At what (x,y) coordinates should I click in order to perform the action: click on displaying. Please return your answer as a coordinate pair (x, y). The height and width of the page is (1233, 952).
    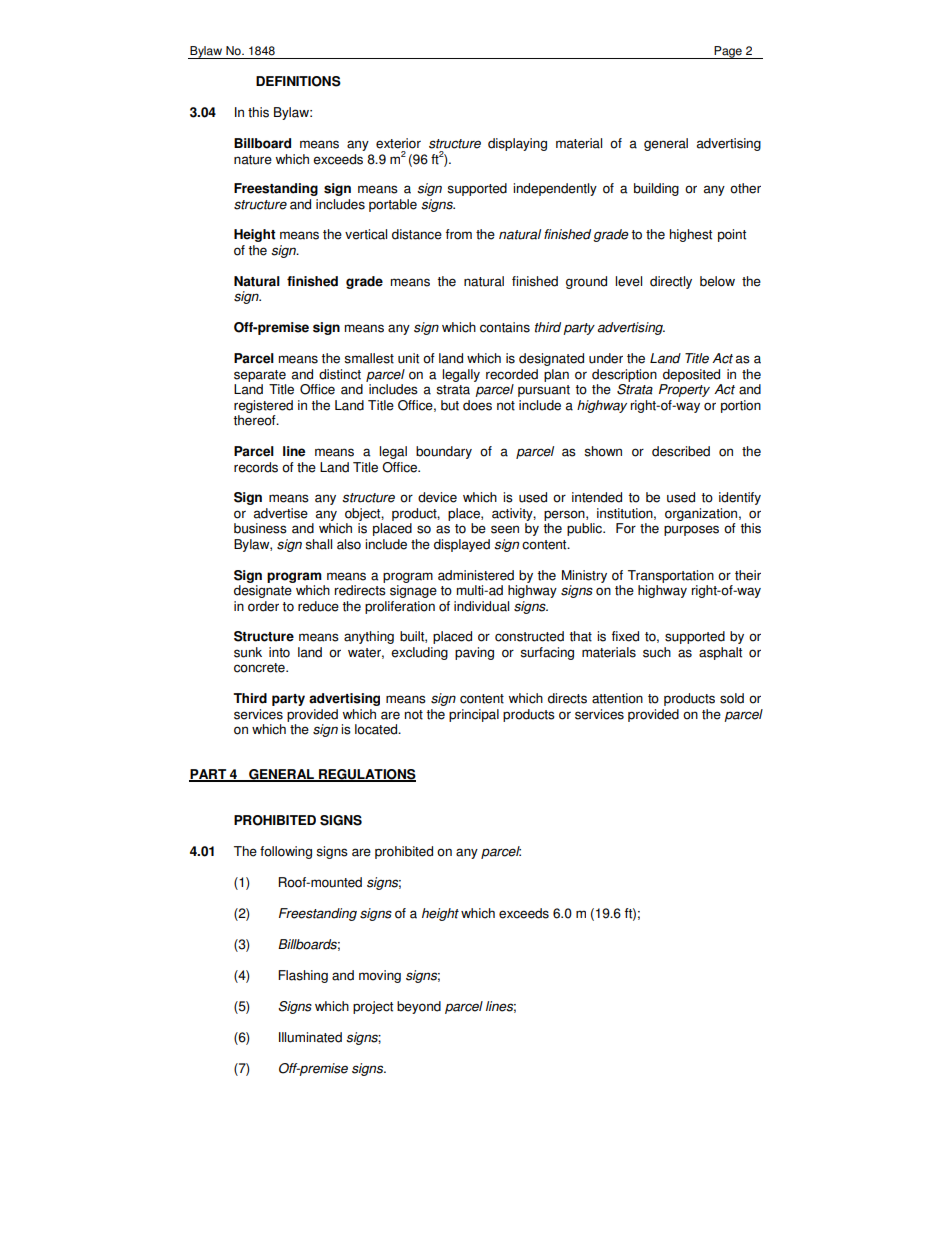
    Looking at the image, I should click on (517, 144).
